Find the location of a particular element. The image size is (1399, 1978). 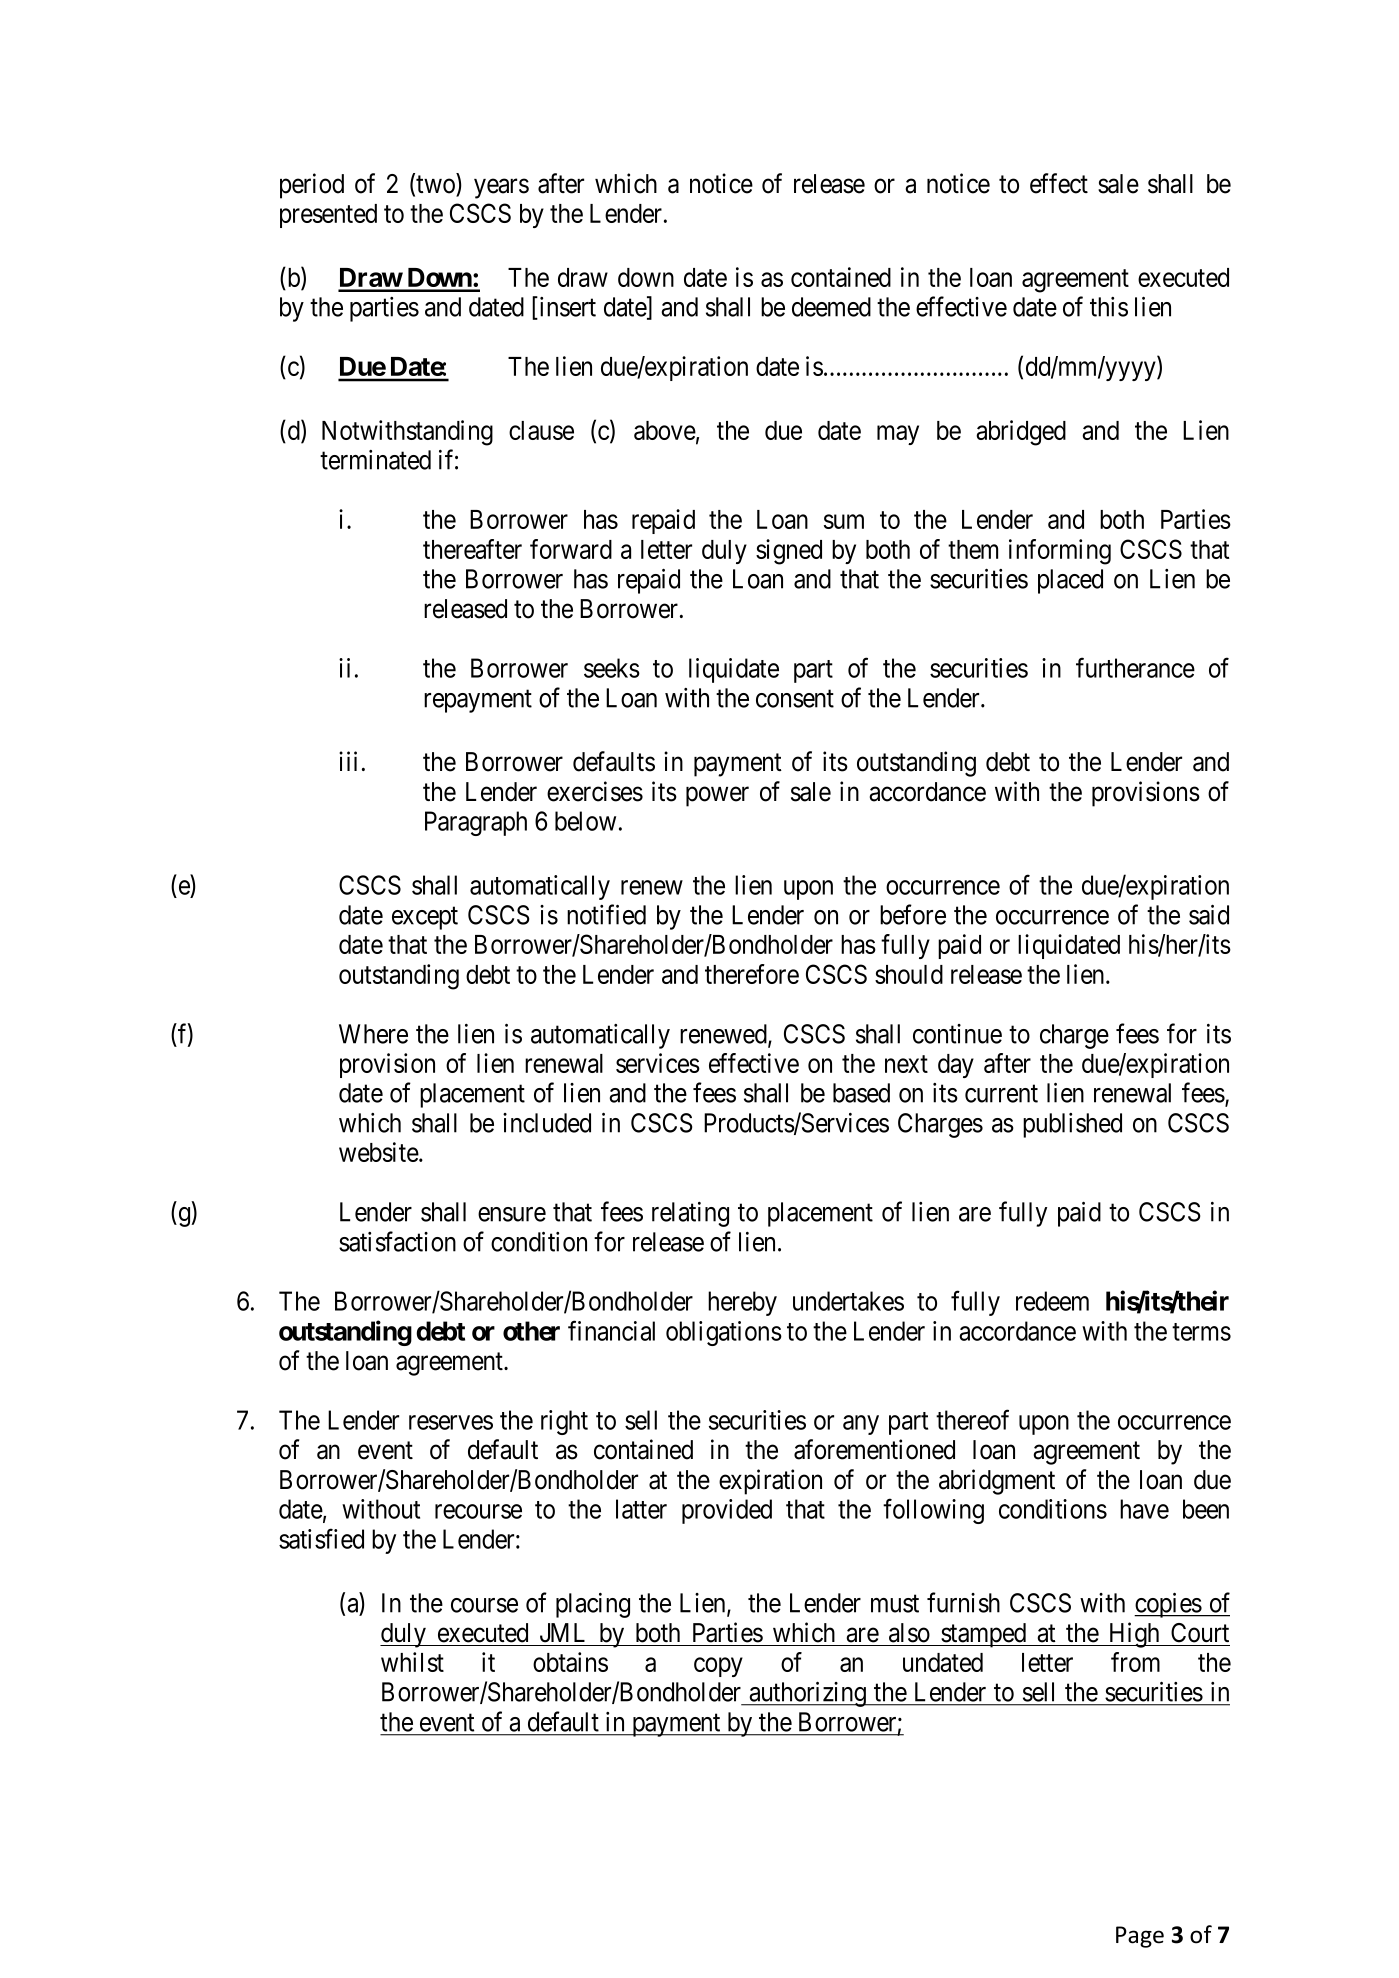

relating is located at coordinates (690, 1214).
